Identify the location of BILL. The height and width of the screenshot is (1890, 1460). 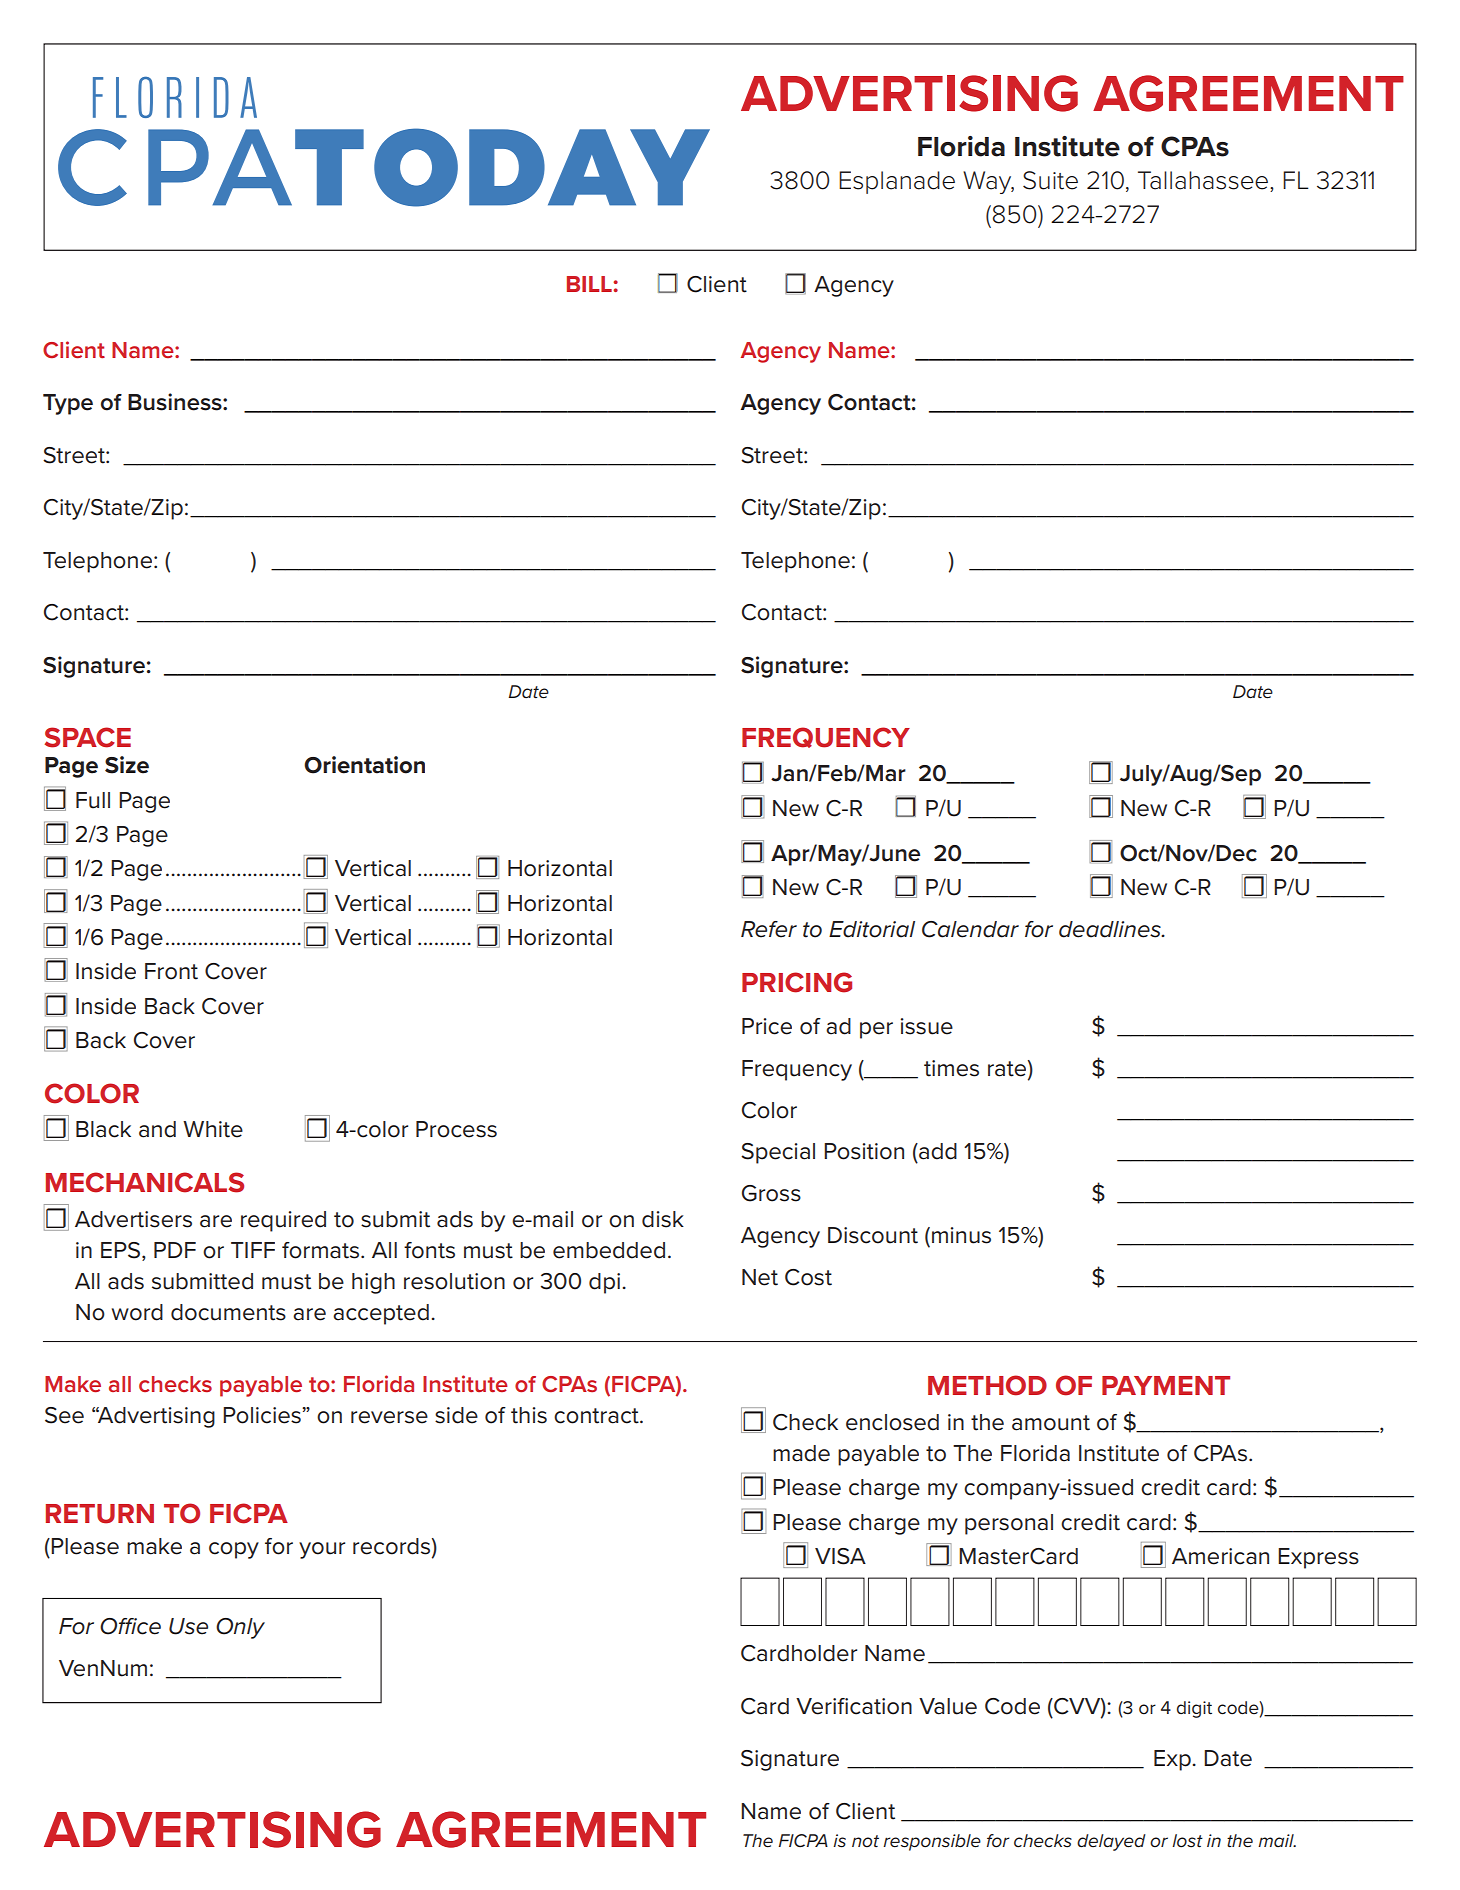
(590, 284).
